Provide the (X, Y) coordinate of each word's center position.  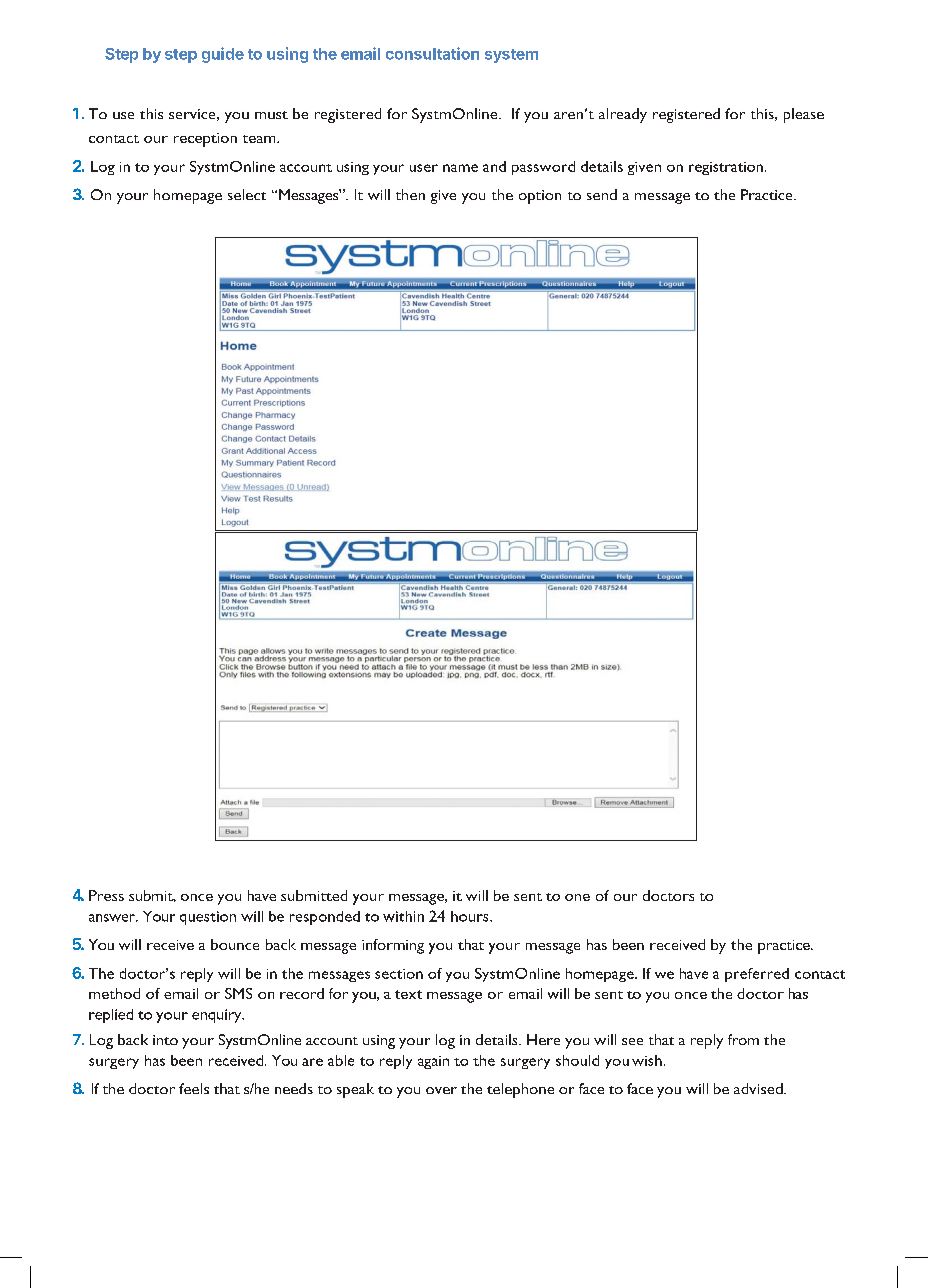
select (247, 194)
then (410, 194)
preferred (757, 975)
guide (223, 55)
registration (726, 168)
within (403, 916)
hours (471, 916)
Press (106, 895)
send (602, 194)
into (165, 1040)
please (804, 115)
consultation (432, 53)
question (208, 918)
